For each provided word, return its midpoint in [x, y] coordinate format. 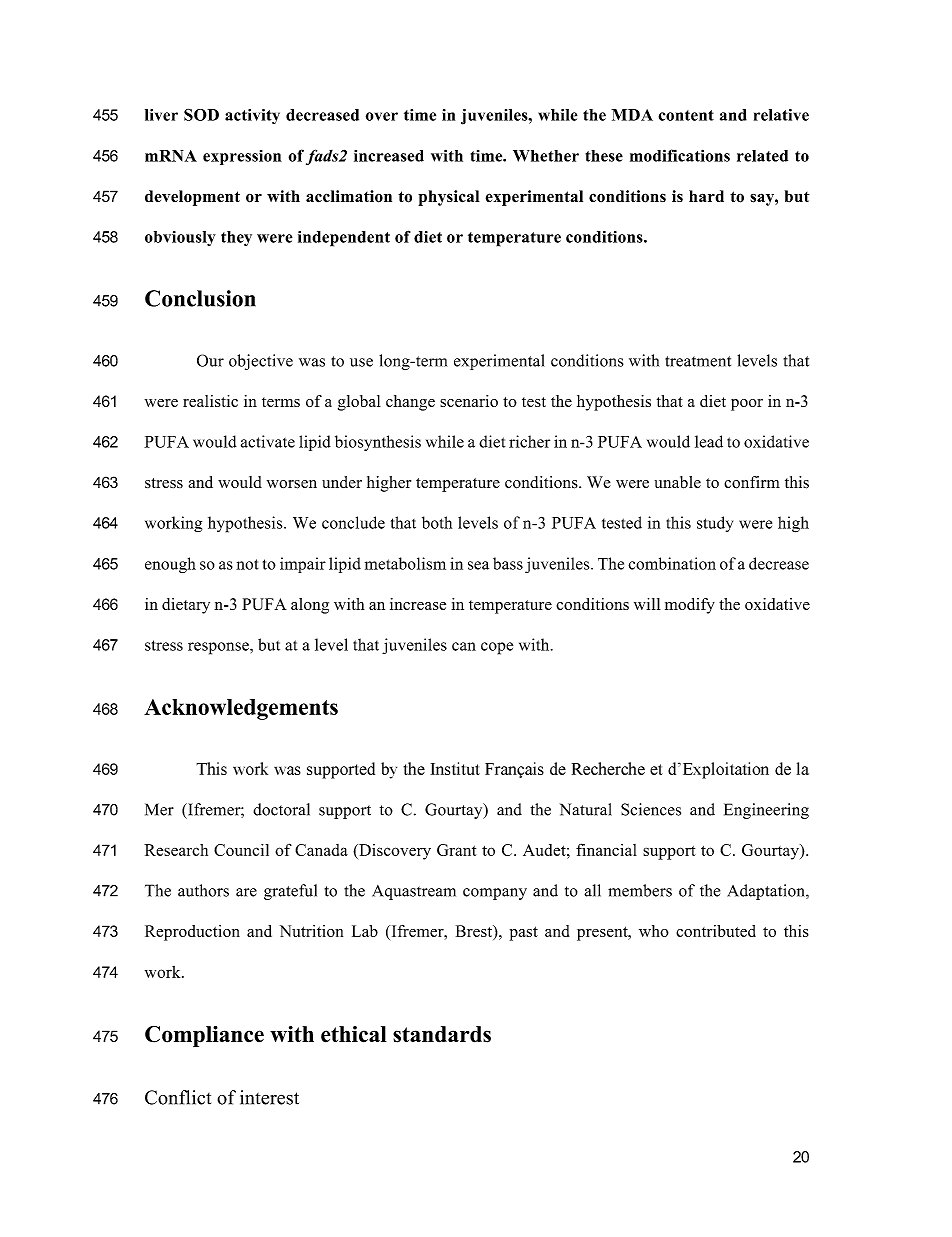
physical [449, 198]
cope [497, 648]
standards [442, 1034]
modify [690, 606]
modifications [680, 155]
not [247, 564]
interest [269, 1097]
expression [242, 157]
